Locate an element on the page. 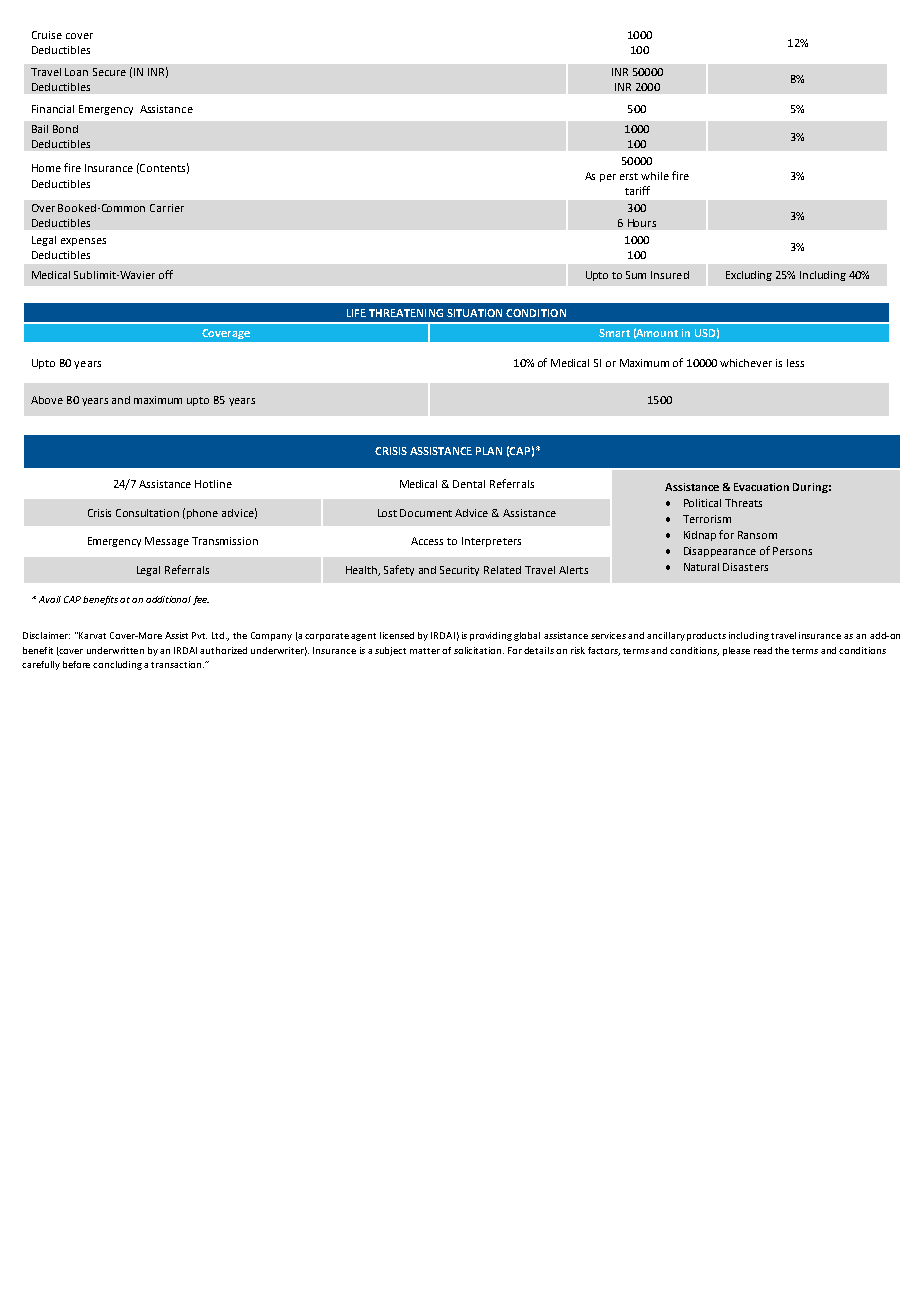 This image has width=924, height=1308. while is located at coordinates (655, 176).
